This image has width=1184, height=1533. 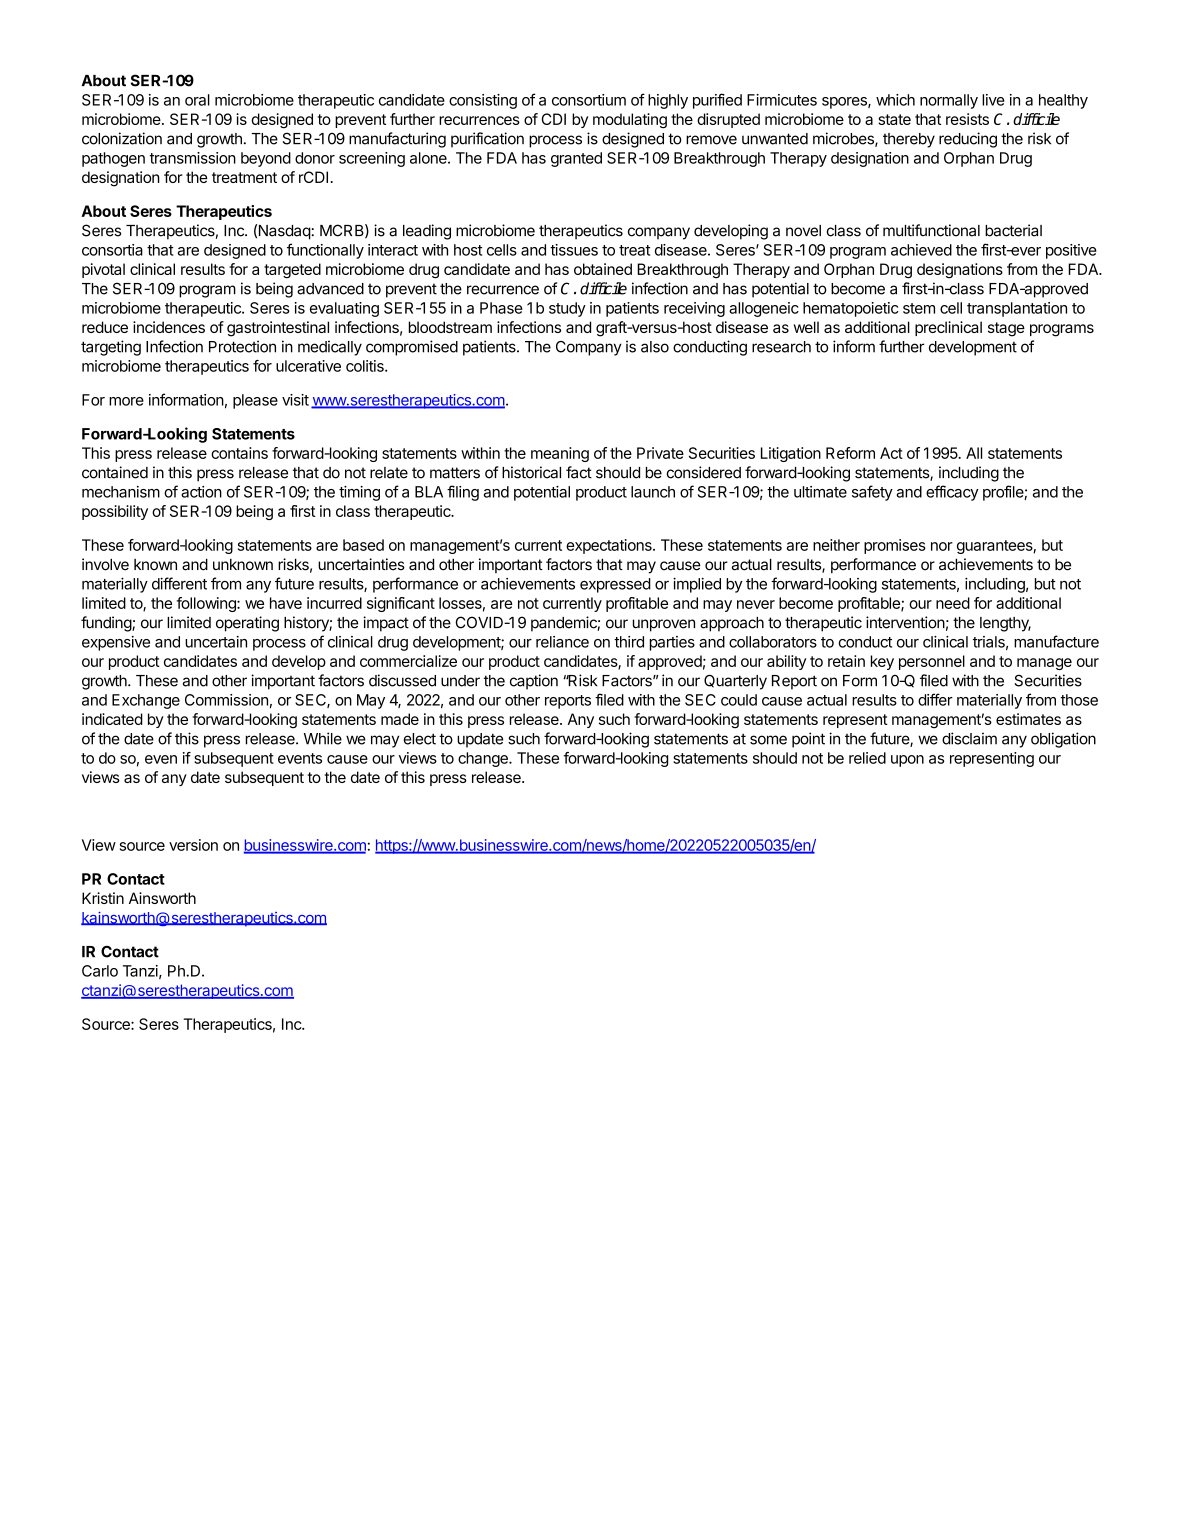 I want to click on Commission, so click(x=226, y=700).
